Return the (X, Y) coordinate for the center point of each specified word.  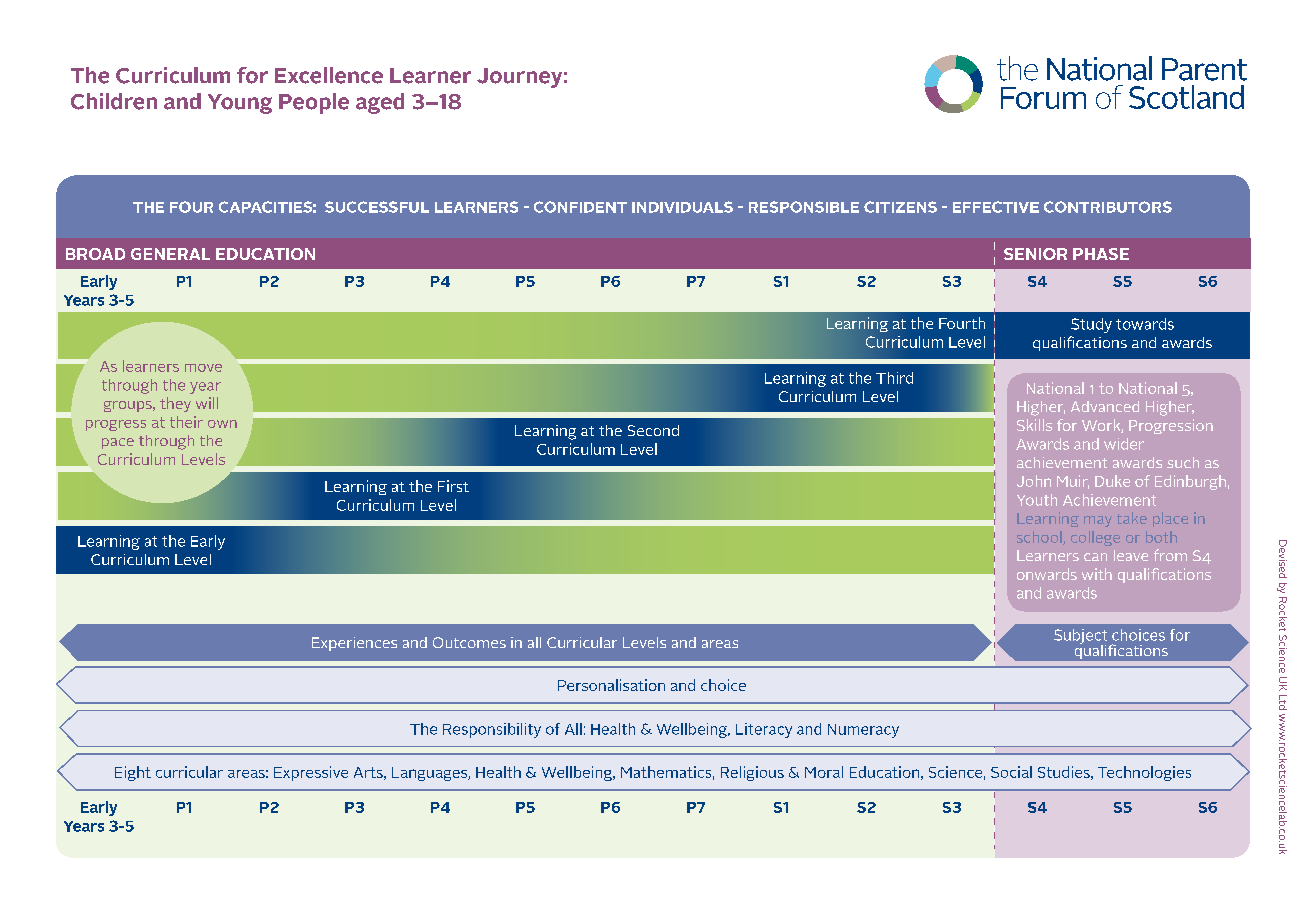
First (453, 486)
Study (1091, 325)
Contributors (1108, 207)
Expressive (311, 773)
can (1095, 557)
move (203, 368)
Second (653, 430)
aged (380, 103)
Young (240, 104)
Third (894, 378)
